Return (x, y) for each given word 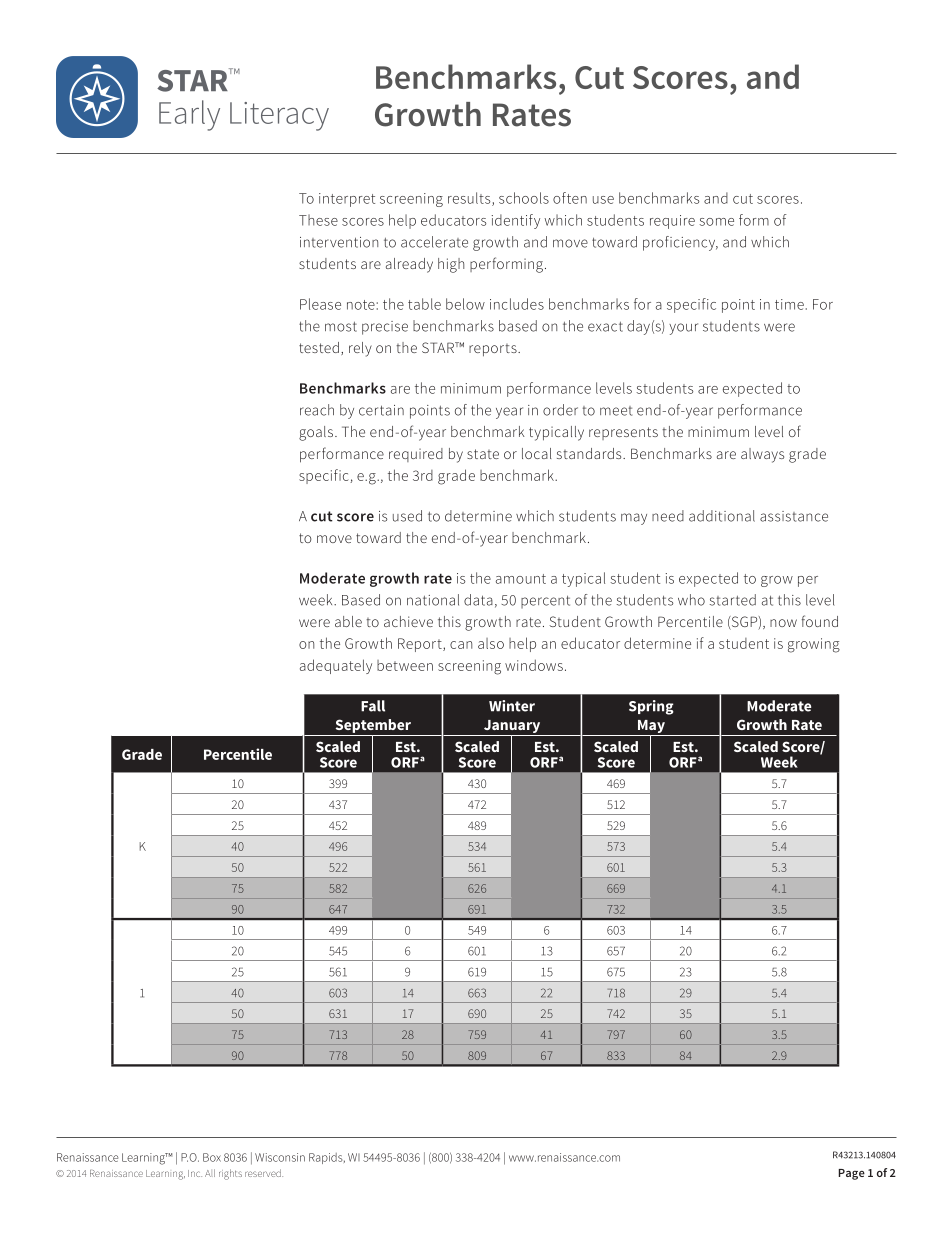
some (716, 222)
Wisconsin (280, 1157)
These (318, 220)
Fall (373, 706)
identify (516, 221)
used (407, 516)
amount (521, 579)
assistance (794, 516)
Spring (651, 707)
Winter (512, 706)
